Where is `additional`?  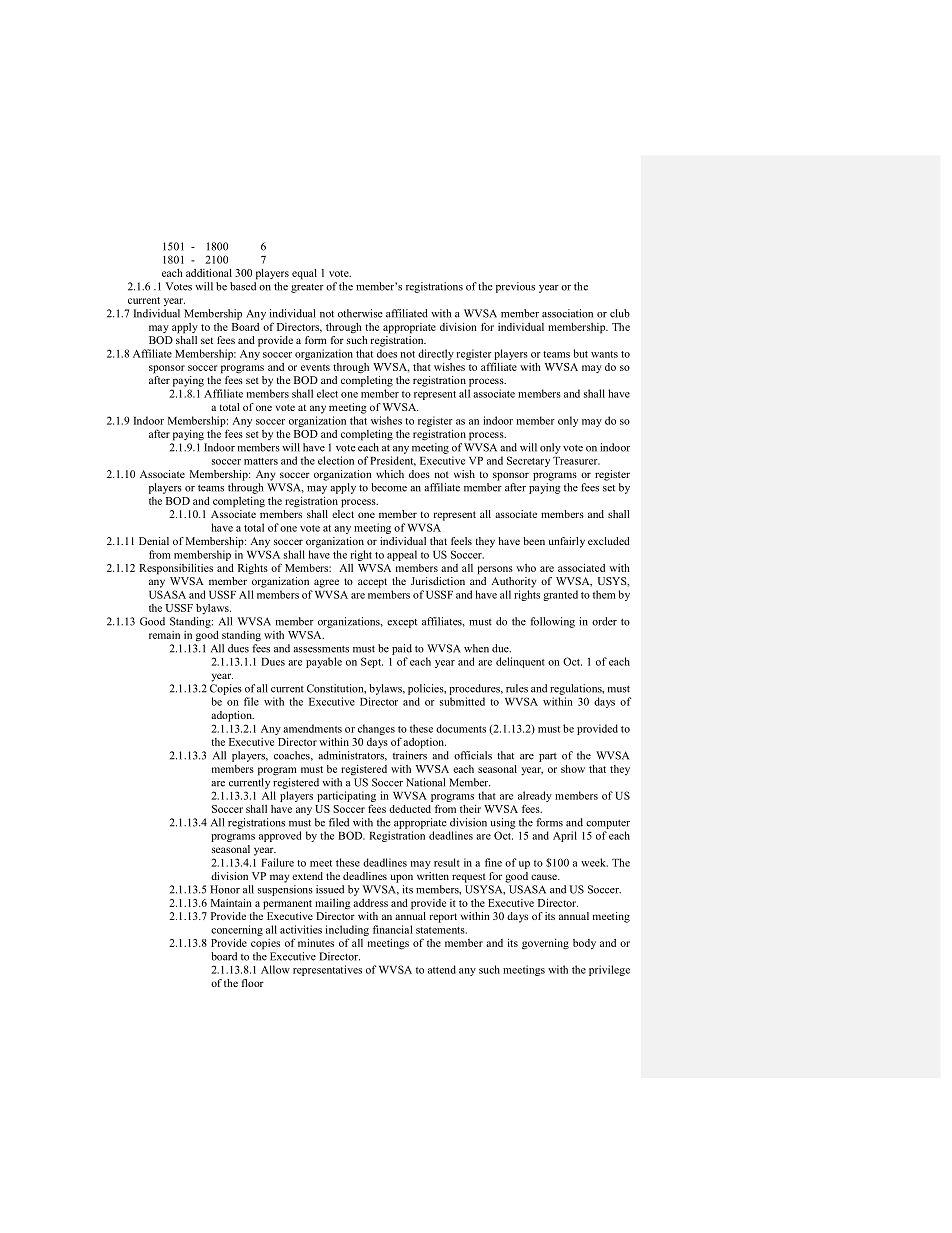 additional is located at coordinates (209, 273).
